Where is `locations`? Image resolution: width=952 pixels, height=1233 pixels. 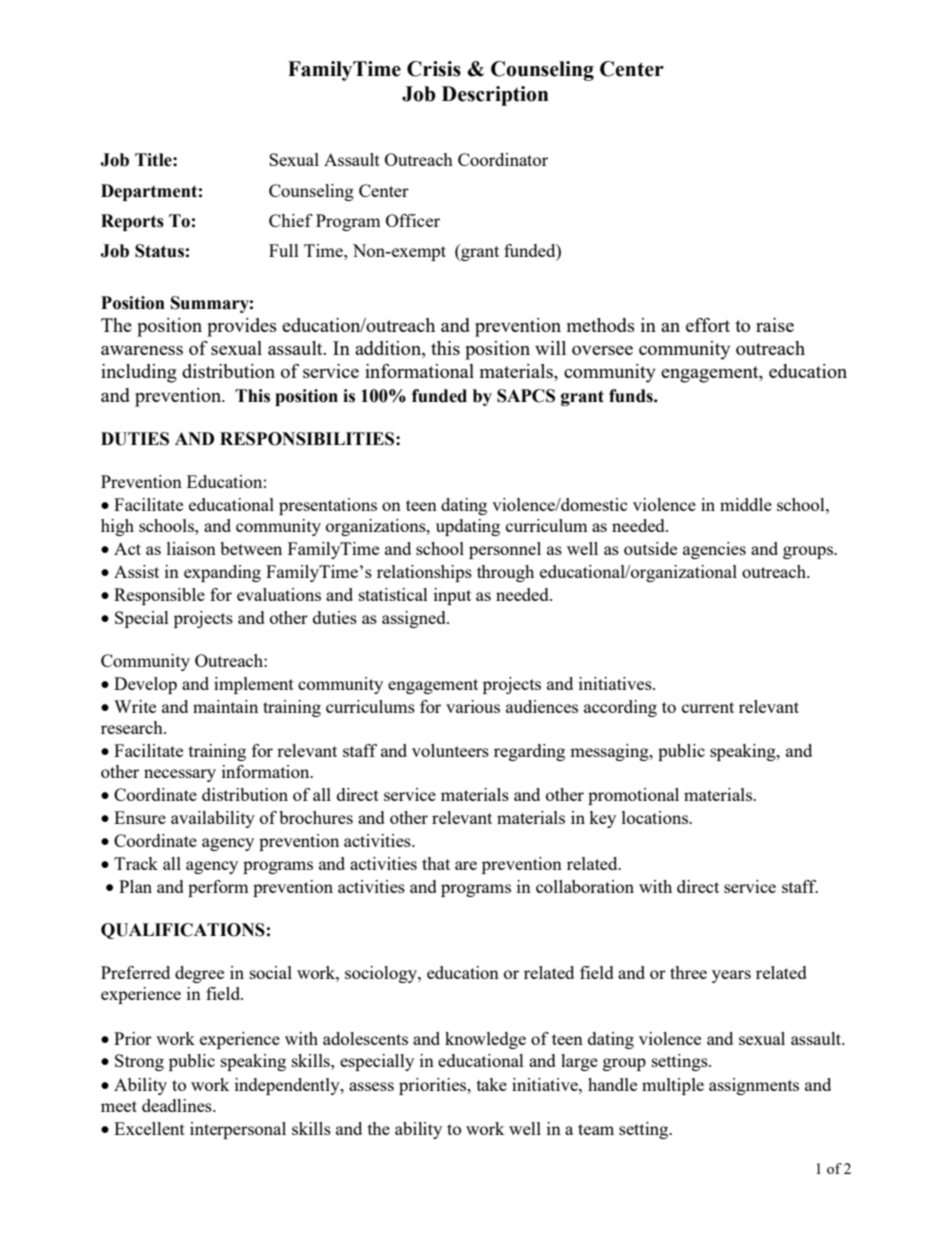 locations is located at coordinates (656, 817).
